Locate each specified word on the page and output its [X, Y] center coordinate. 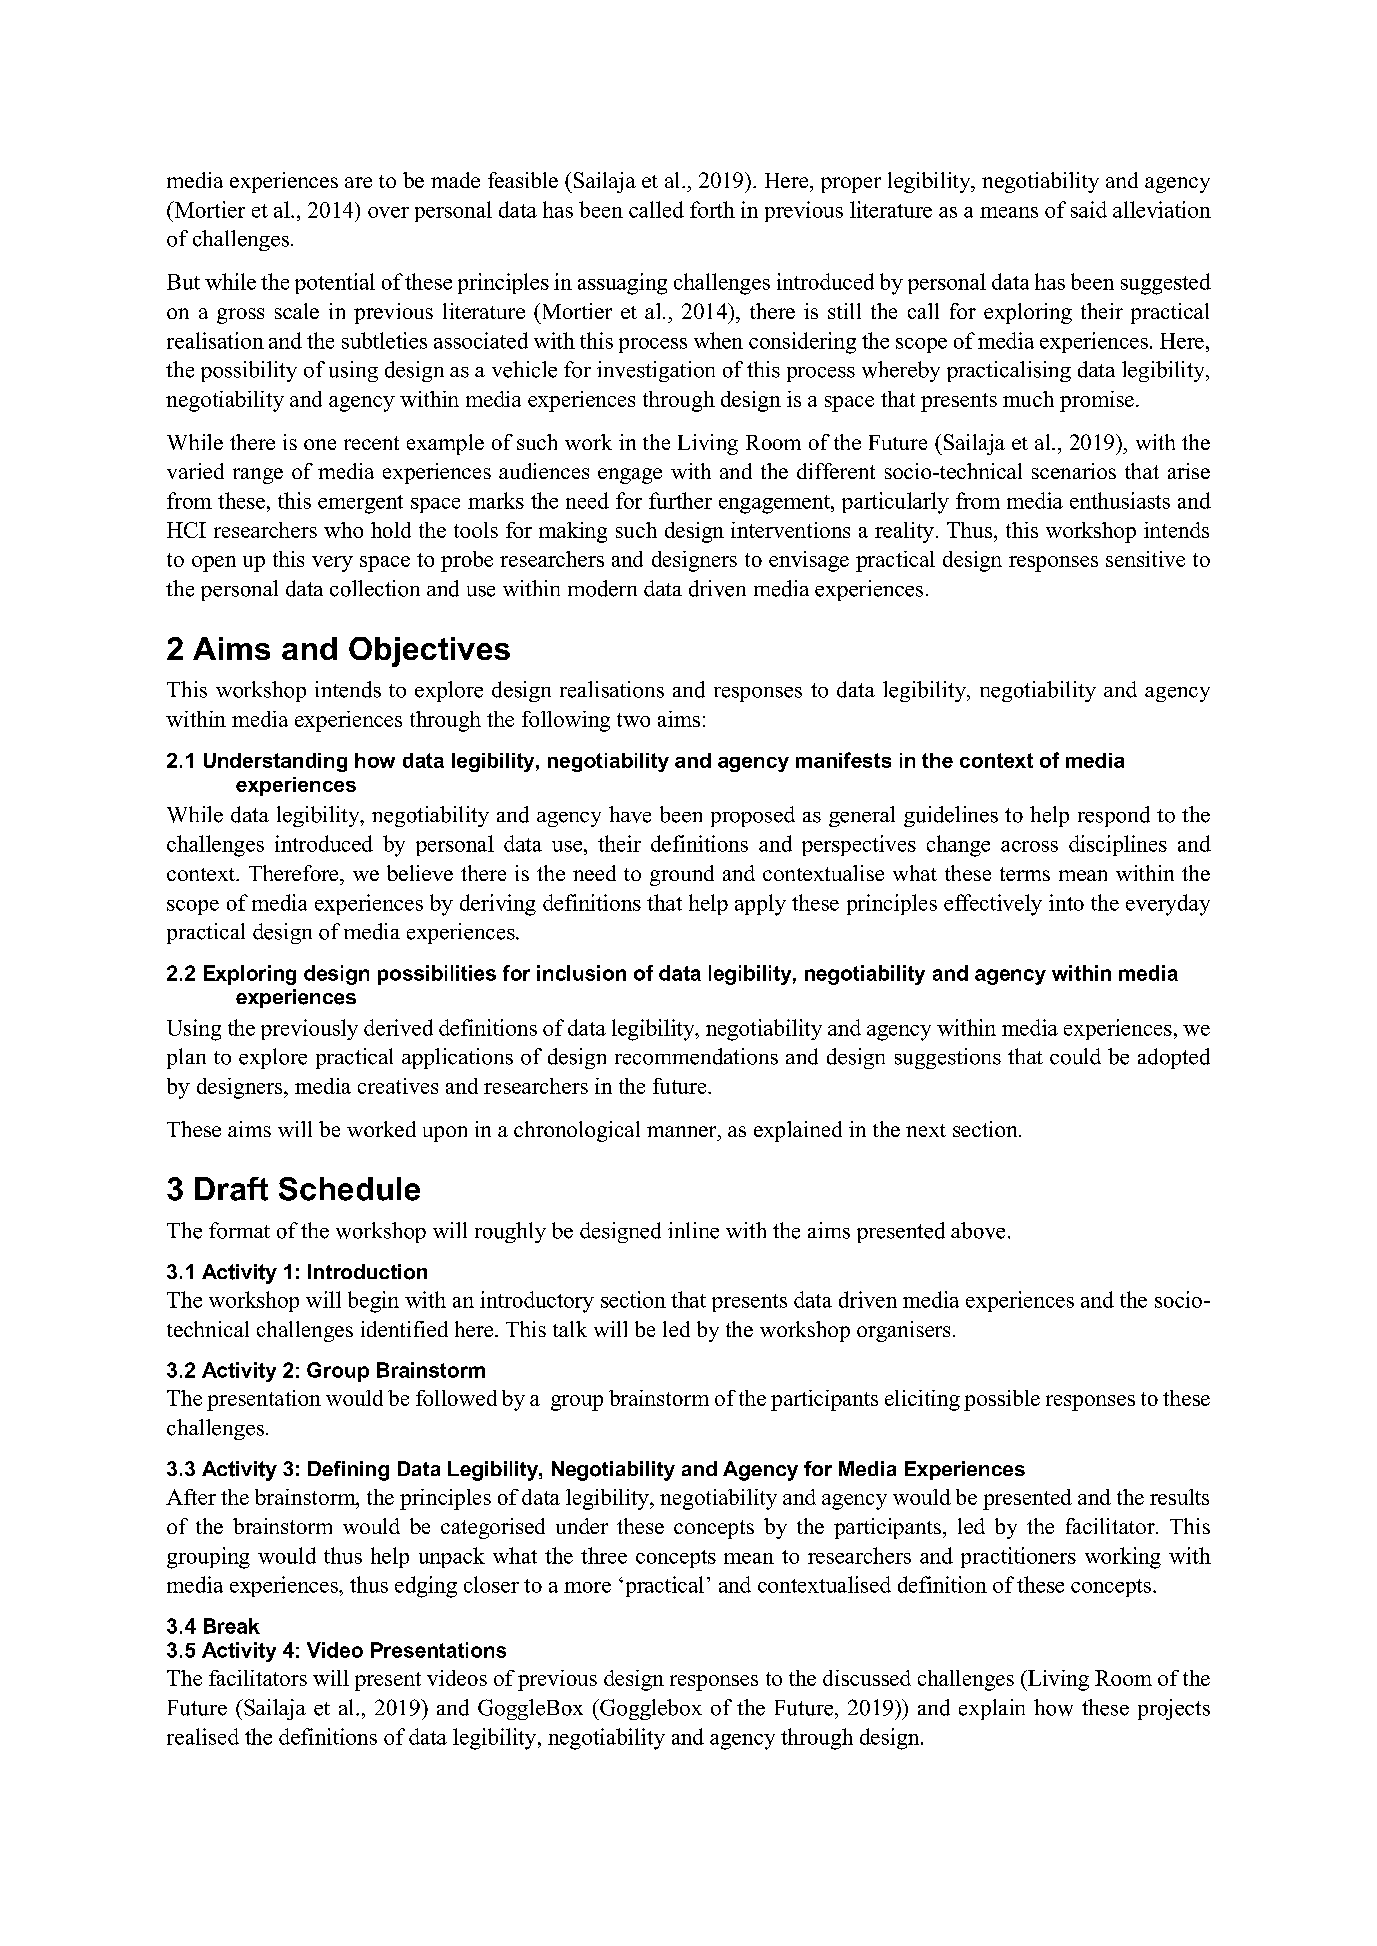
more [587, 1587]
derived [398, 1027]
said [1089, 209]
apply [760, 905]
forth [712, 209]
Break [232, 1626]
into [1066, 902]
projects [1174, 1709]
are [358, 182]
